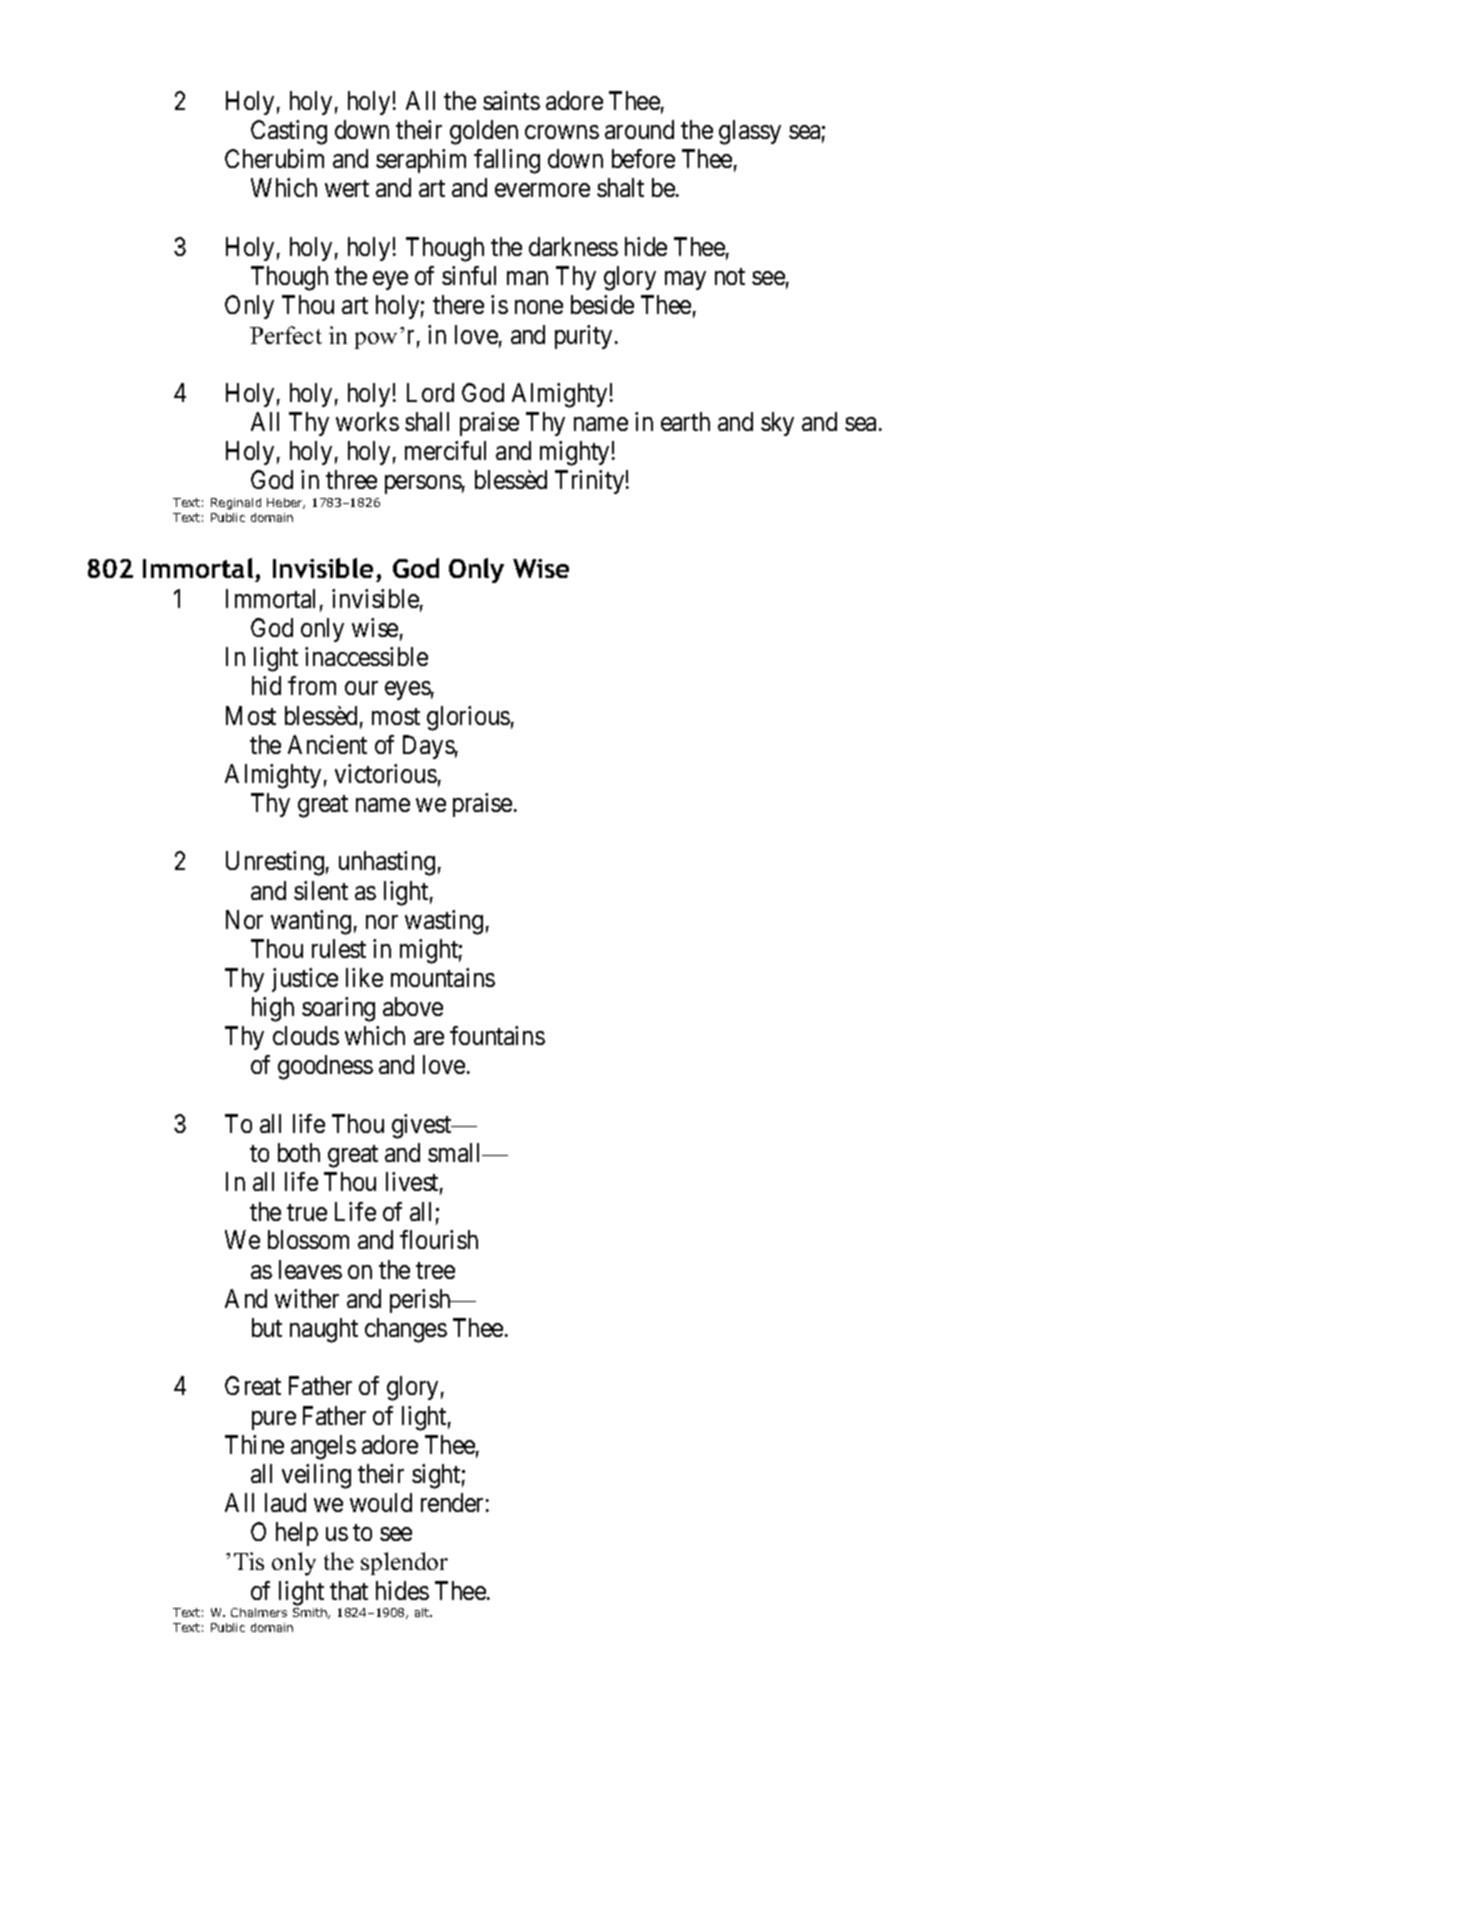  What do you see at coordinates (468, 718) in the document?
I see `glorious` at bounding box center [468, 718].
